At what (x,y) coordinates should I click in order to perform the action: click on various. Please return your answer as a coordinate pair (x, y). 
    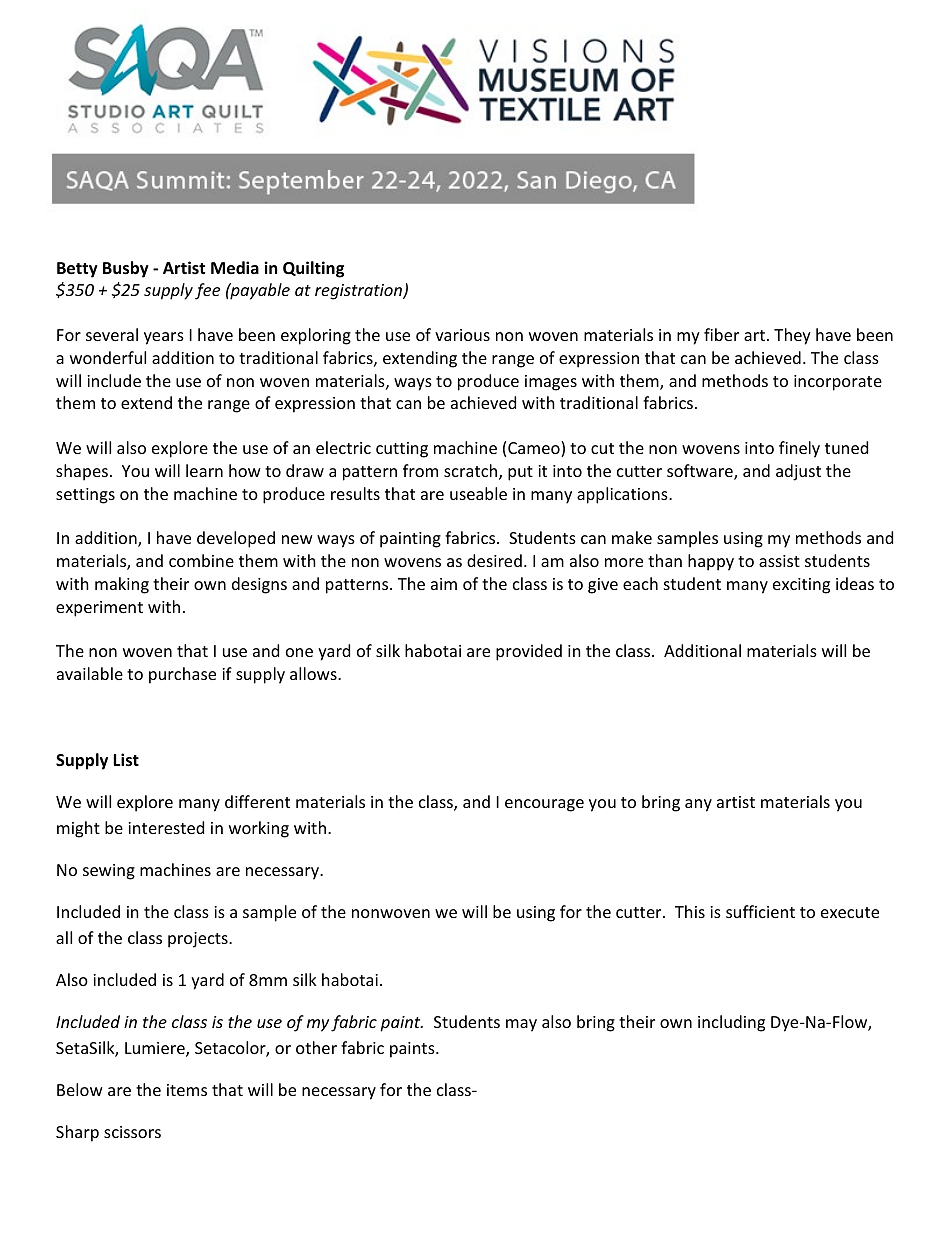
    Looking at the image, I should click on (462, 335).
